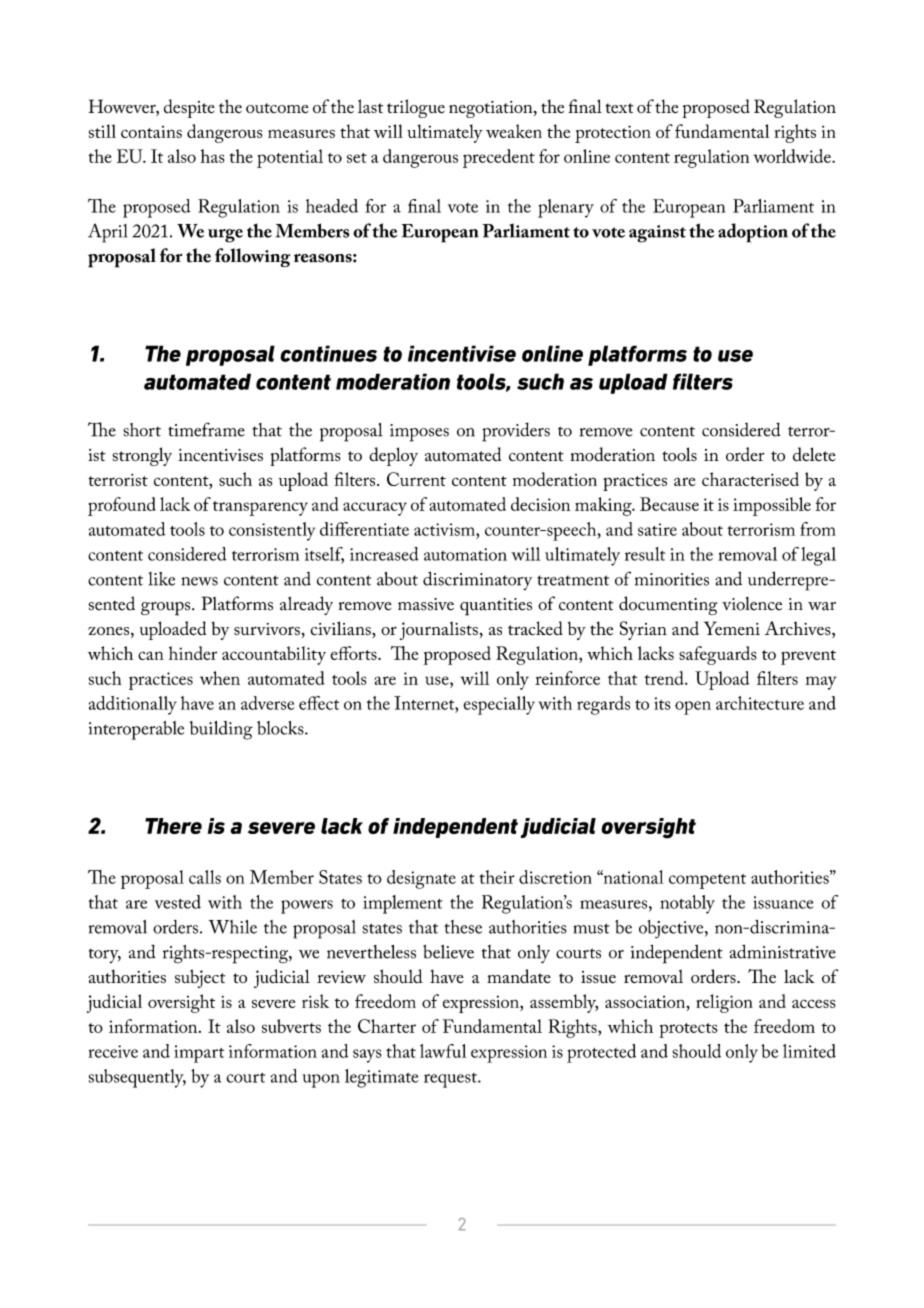 The height and width of the screenshot is (1308, 924). I want to click on competent, so click(707, 881).
